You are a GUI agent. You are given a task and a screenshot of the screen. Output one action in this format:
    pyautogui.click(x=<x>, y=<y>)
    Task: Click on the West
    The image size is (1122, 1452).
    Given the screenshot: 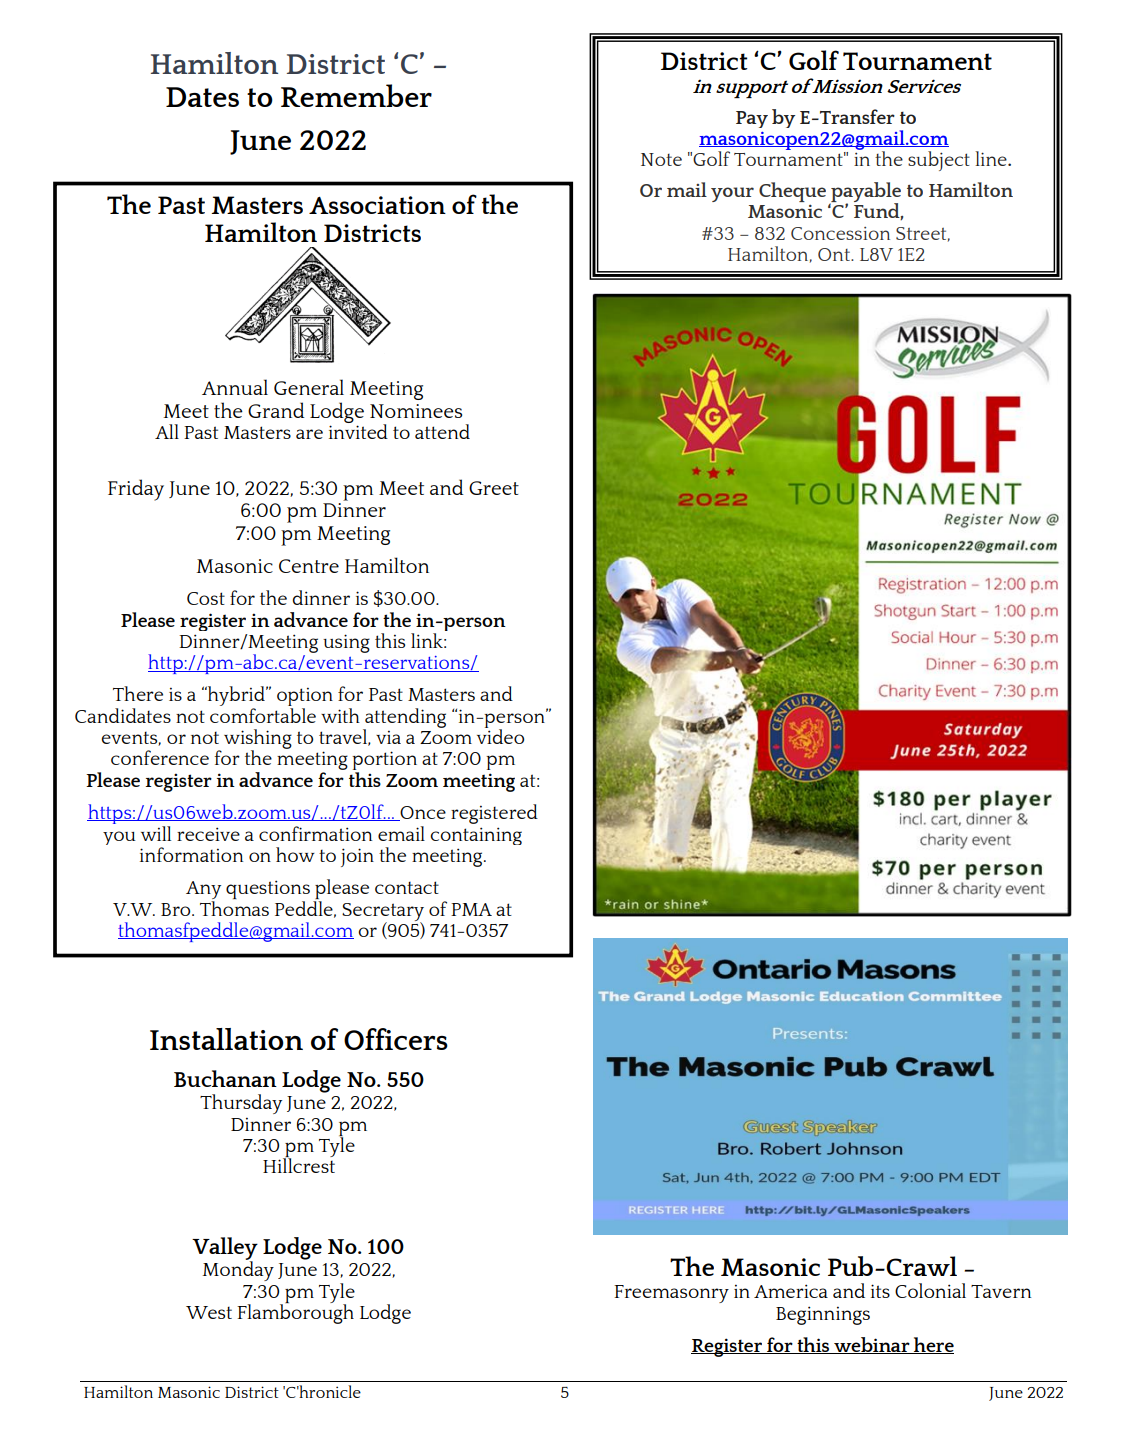 What is the action you would take?
    pyautogui.click(x=209, y=1312)
